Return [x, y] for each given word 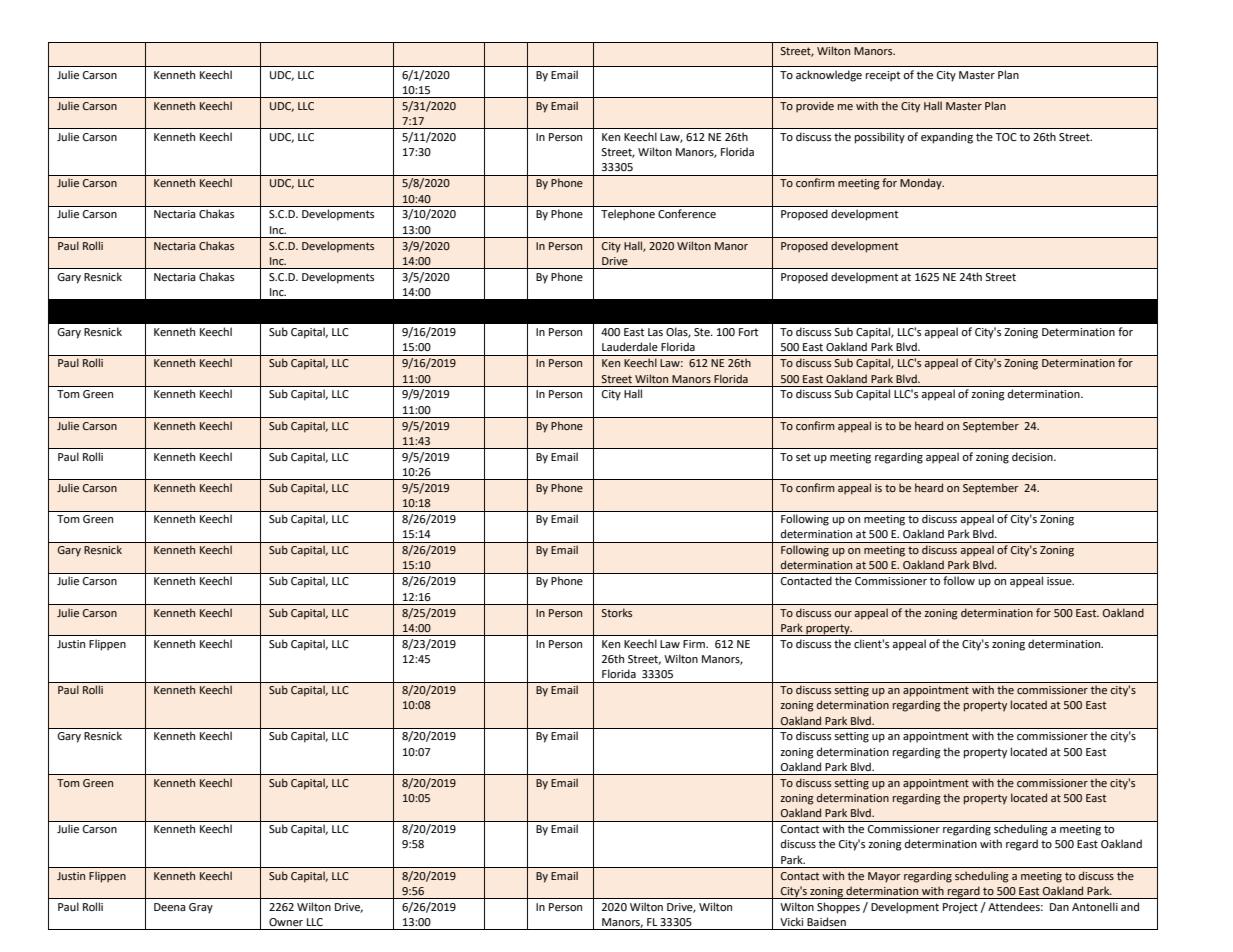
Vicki [791, 921]
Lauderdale [630, 346]
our [843, 614]
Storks [617, 612]
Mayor [884, 877]
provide [815, 107]
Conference [687, 213]
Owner [286, 922]
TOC [1006, 137]
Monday [922, 184]
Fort [748, 332]
